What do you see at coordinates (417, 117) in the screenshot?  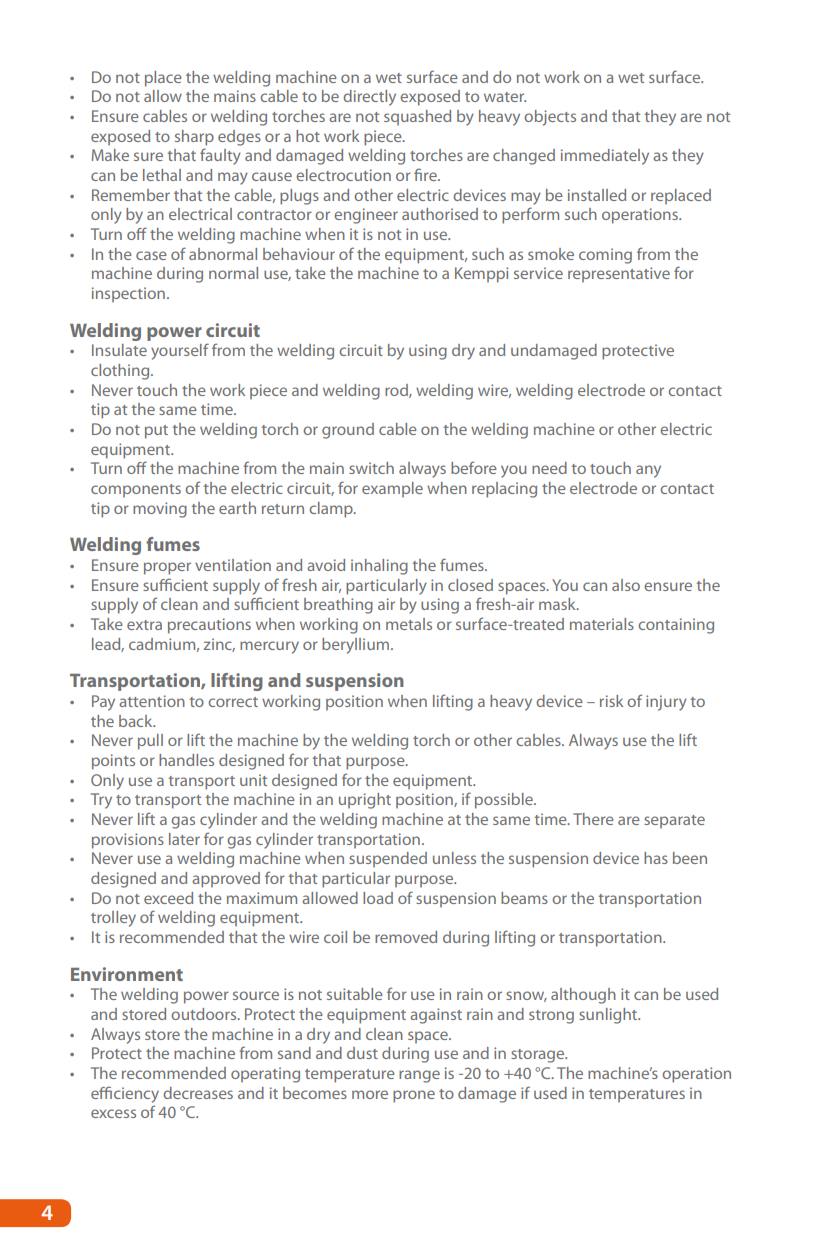 I see `squashed` at bounding box center [417, 117].
